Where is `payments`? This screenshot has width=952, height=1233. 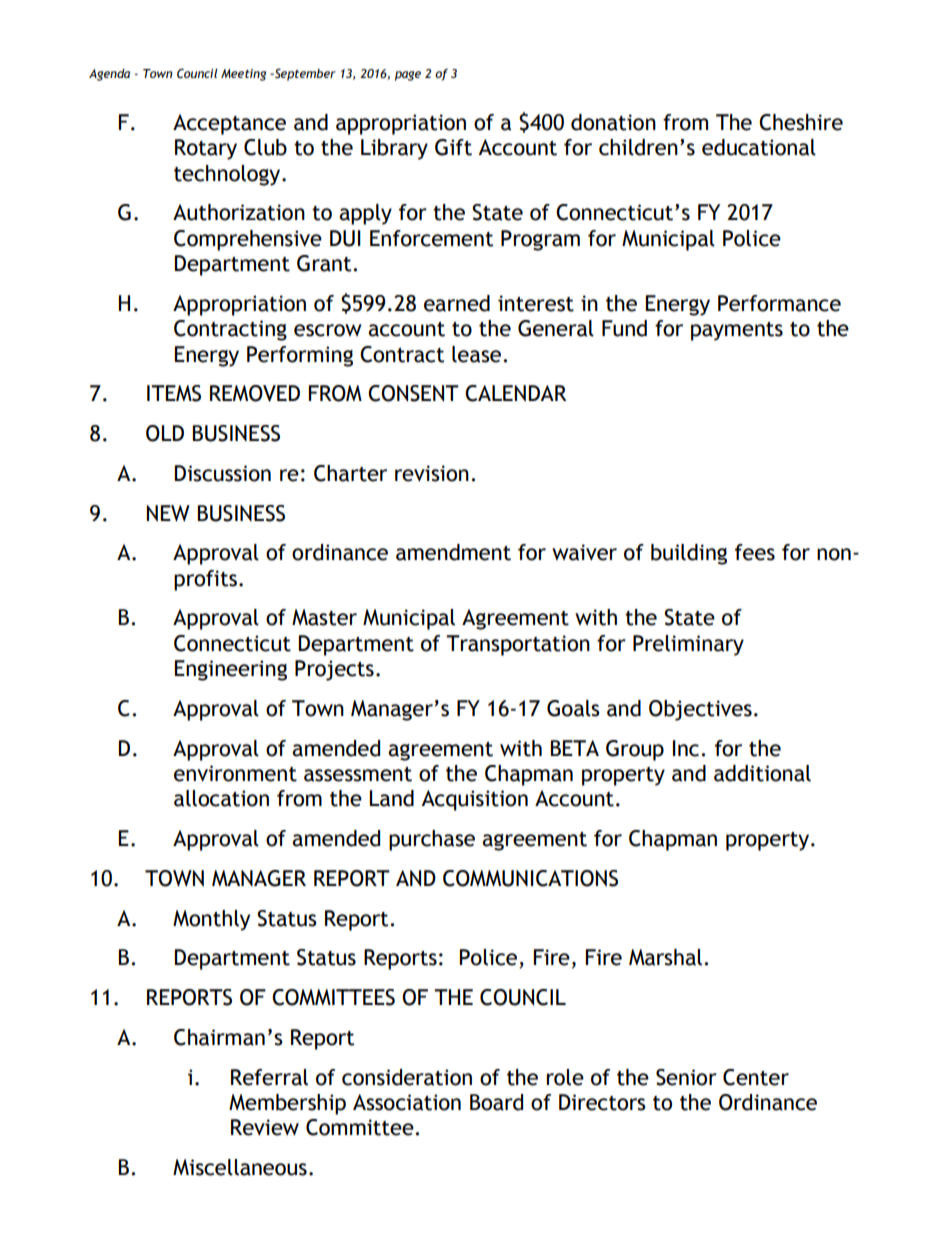 payments is located at coordinates (737, 331).
